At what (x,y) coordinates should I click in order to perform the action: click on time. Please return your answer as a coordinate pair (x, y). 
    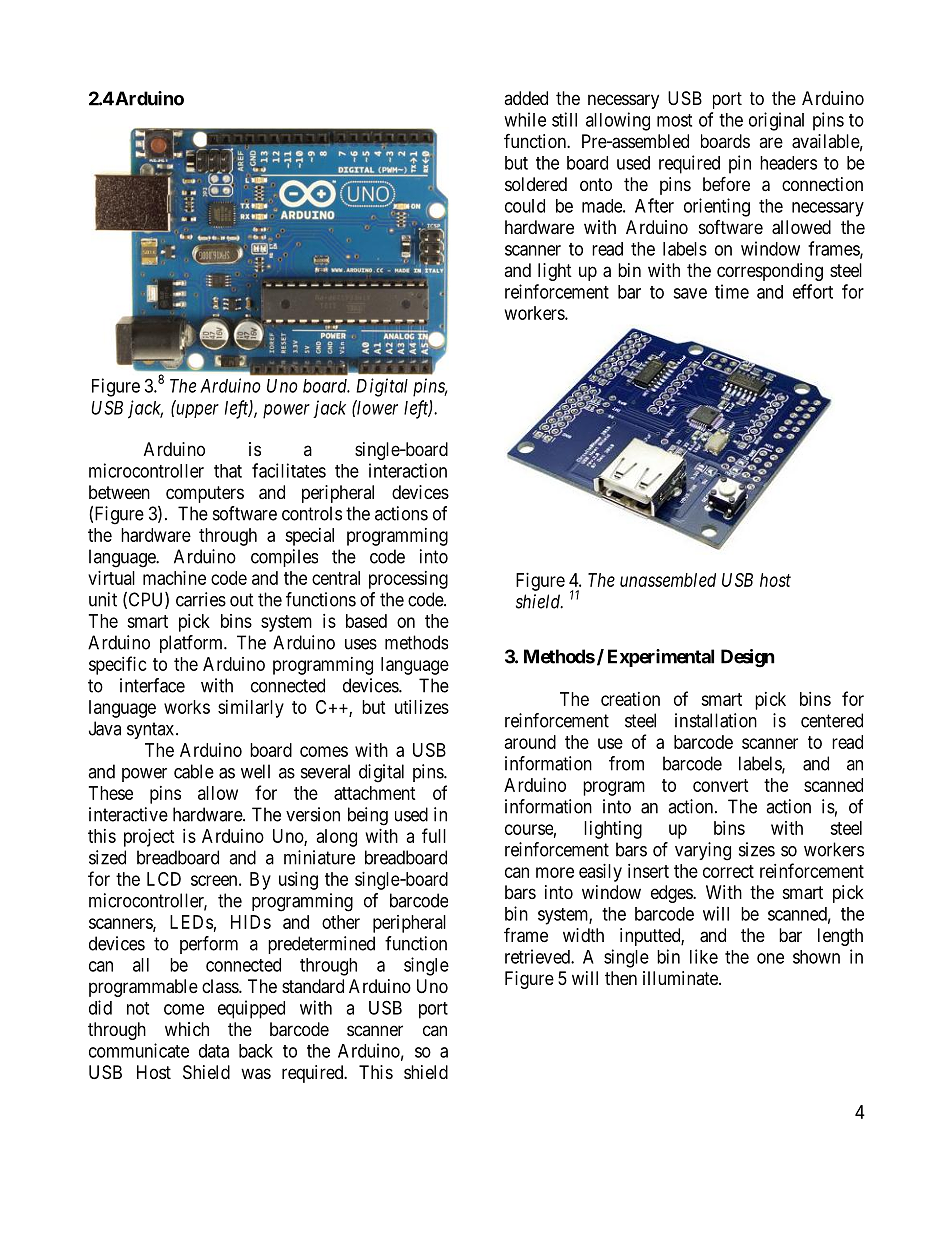
    Looking at the image, I should click on (732, 291).
